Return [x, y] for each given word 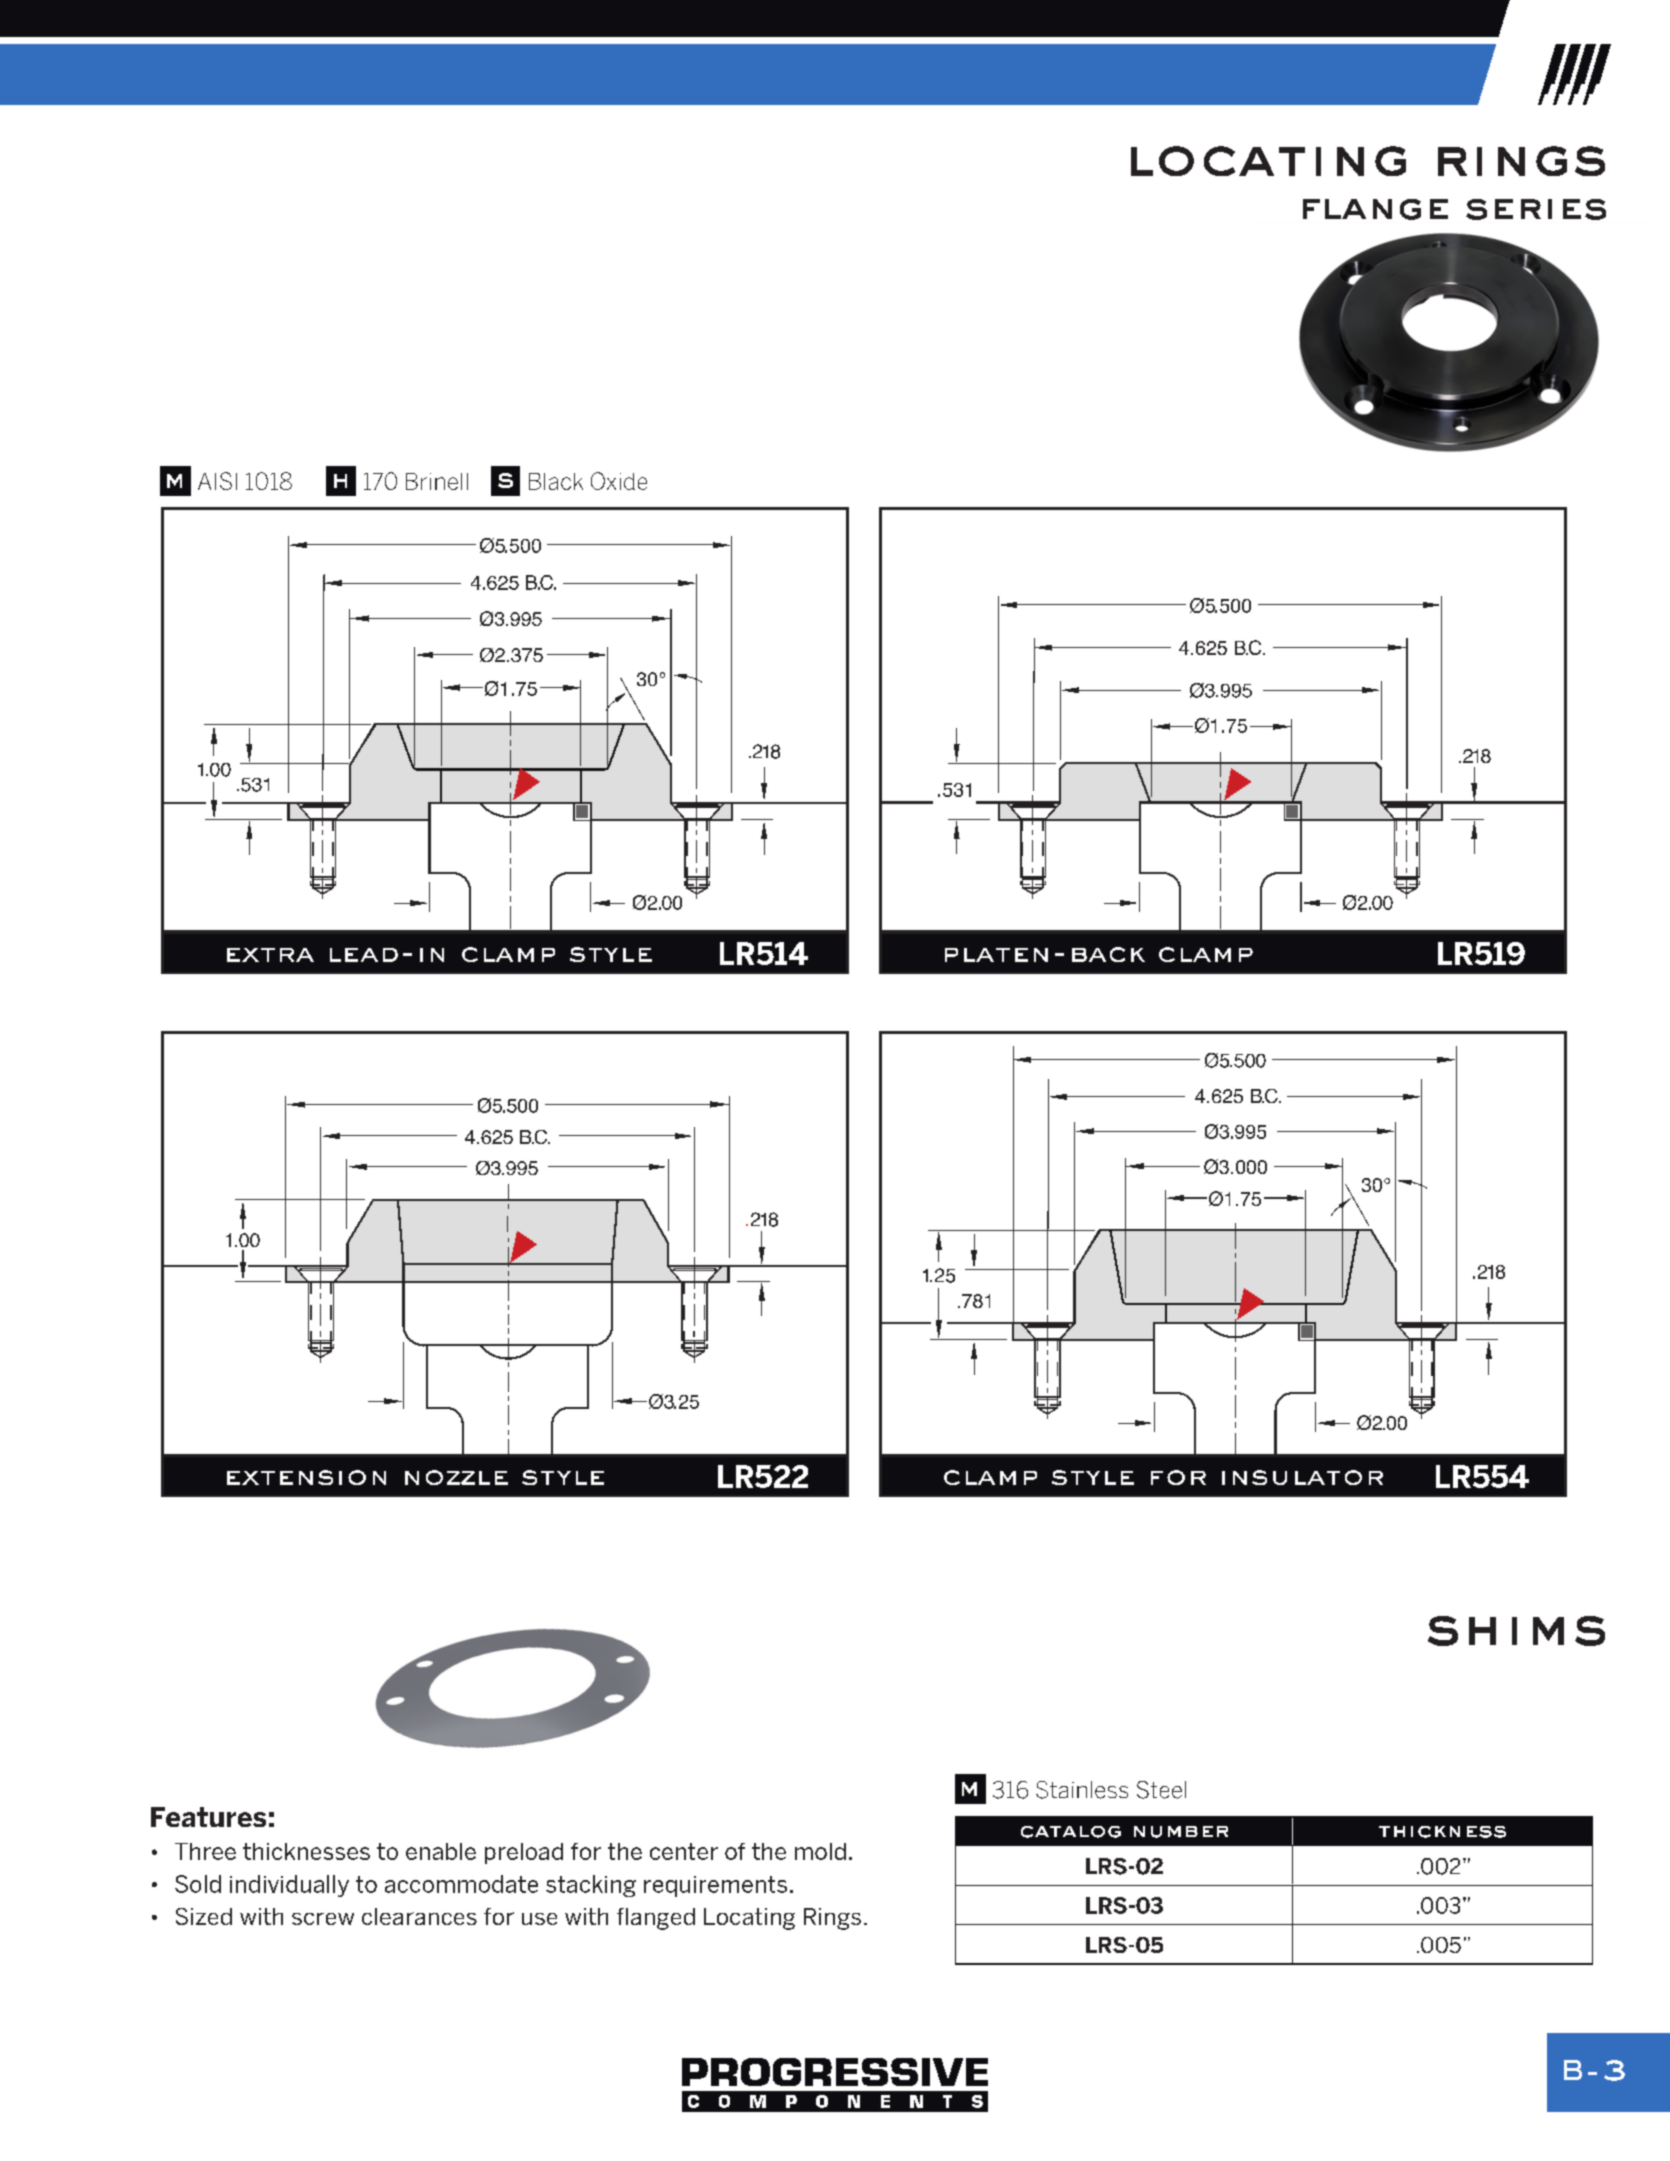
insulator [1302, 1477]
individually [289, 1886]
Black [556, 481]
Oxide [619, 481]
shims [1516, 1631]
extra [270, 955]
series [1536, 209]
